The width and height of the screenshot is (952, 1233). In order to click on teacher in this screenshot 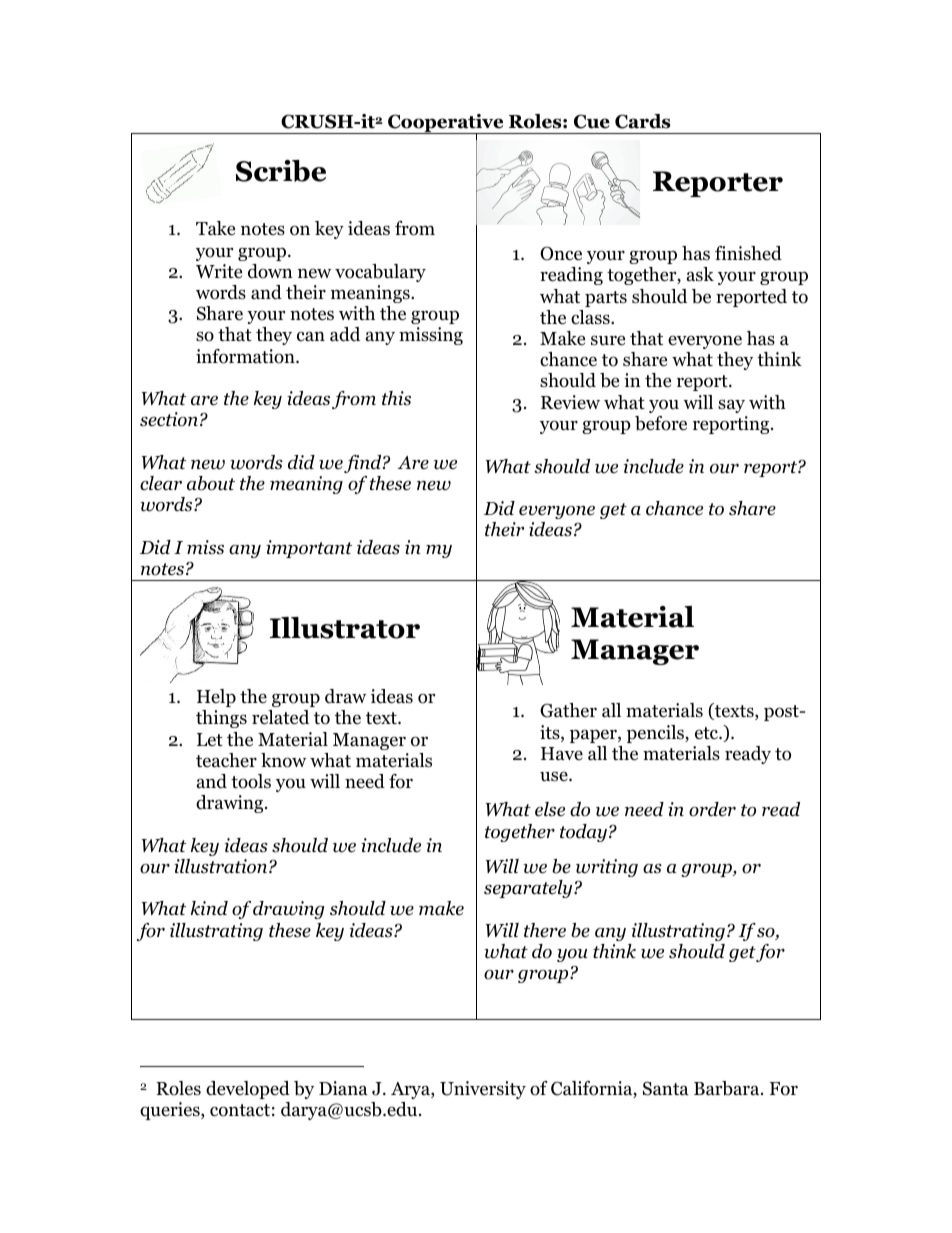, I will do `click(226, 760)`.
